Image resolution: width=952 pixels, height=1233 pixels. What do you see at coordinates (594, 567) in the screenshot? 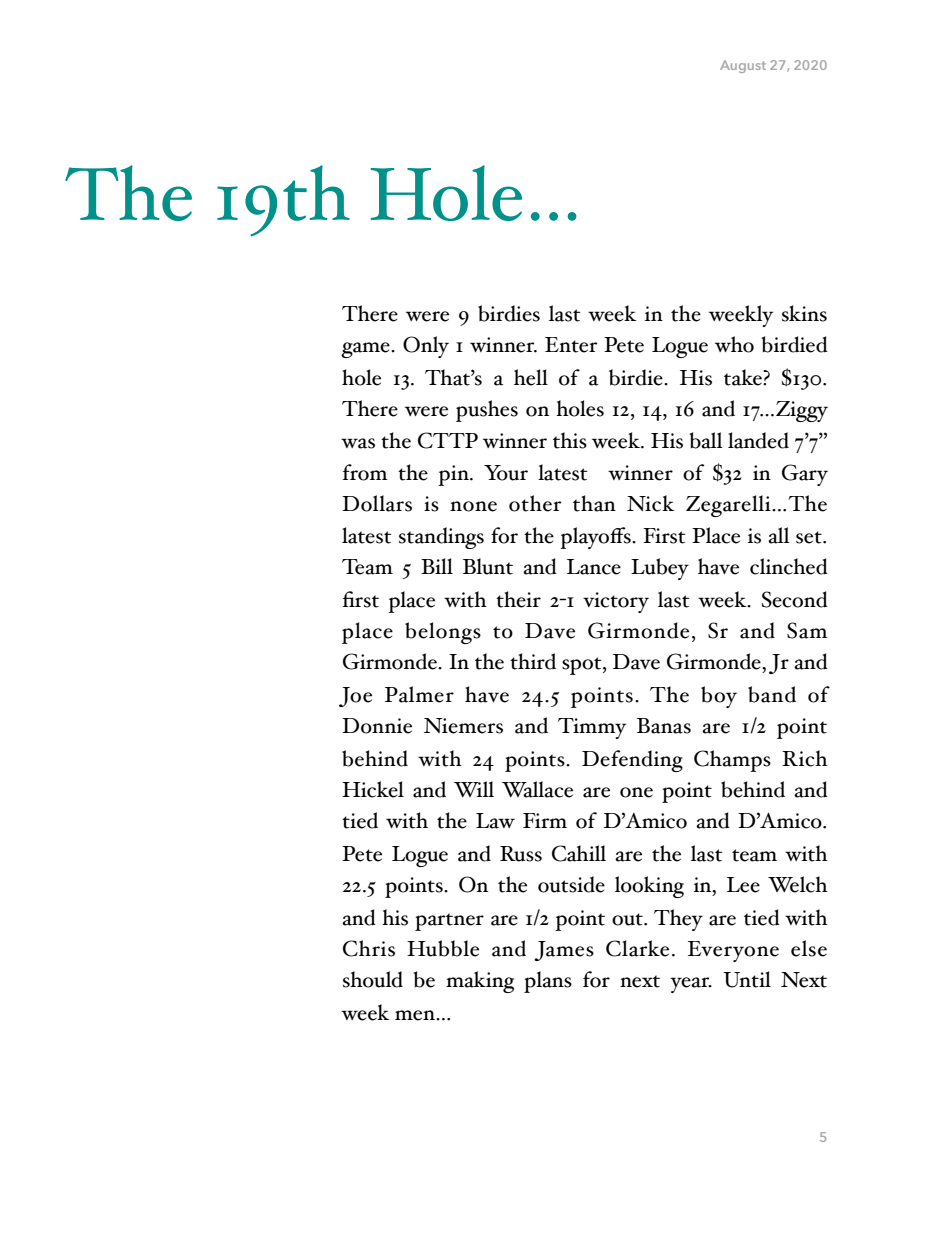
I see `Lance` at bounding box center [594, 567].
